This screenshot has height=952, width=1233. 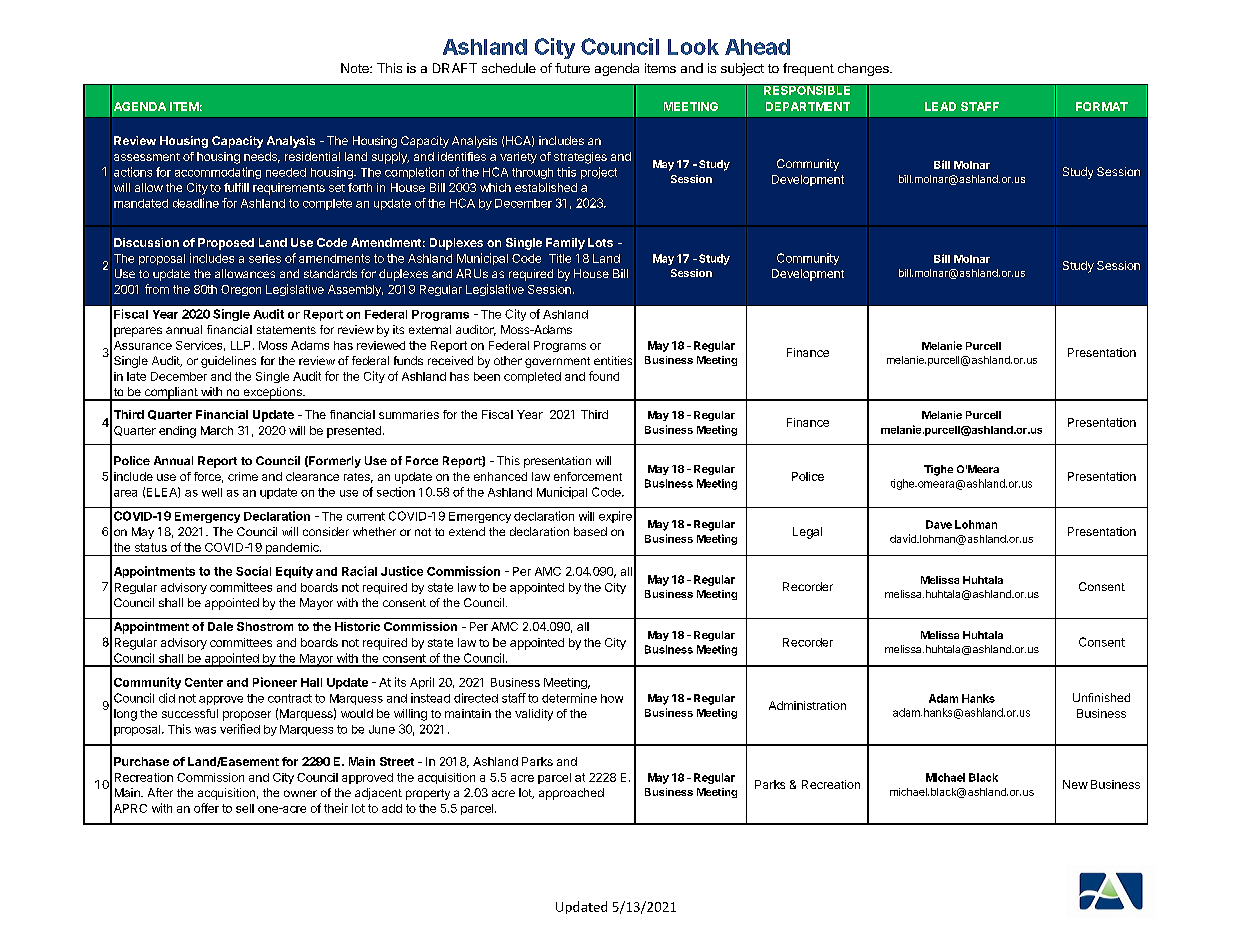 What do you see at coordinates (245, 808) in the screenshot?
I see `sell` at bounding box center [245, 808].
